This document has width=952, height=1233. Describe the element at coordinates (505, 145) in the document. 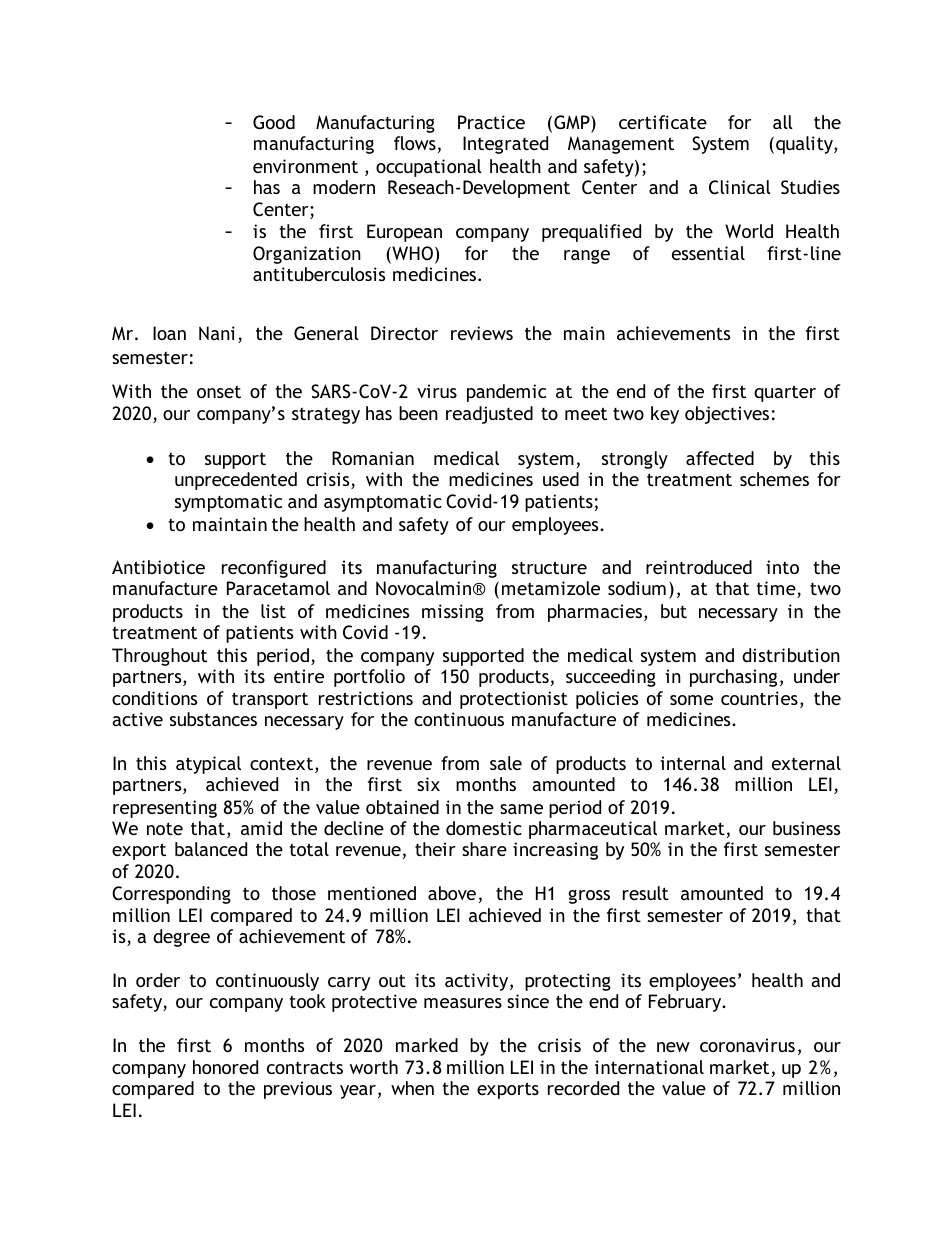

I see `Integrated` at that location.
